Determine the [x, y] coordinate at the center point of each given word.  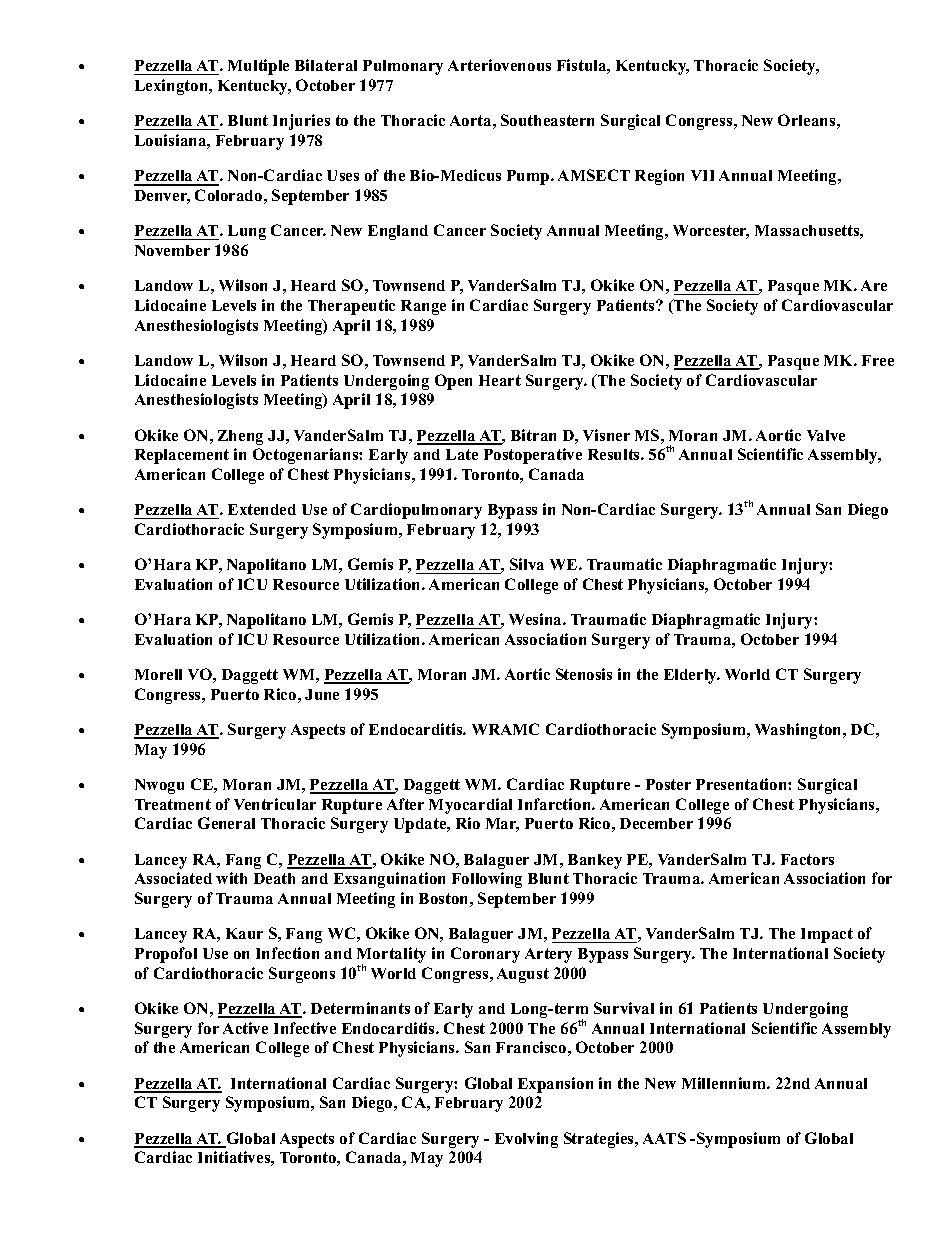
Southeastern [547, 120]
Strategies [600, 1140]
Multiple [258, 67]
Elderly [692, 676]
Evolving [526, 1140]
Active [245, 1028]
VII [702, 175]
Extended [262, 509]
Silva [527, 564]
